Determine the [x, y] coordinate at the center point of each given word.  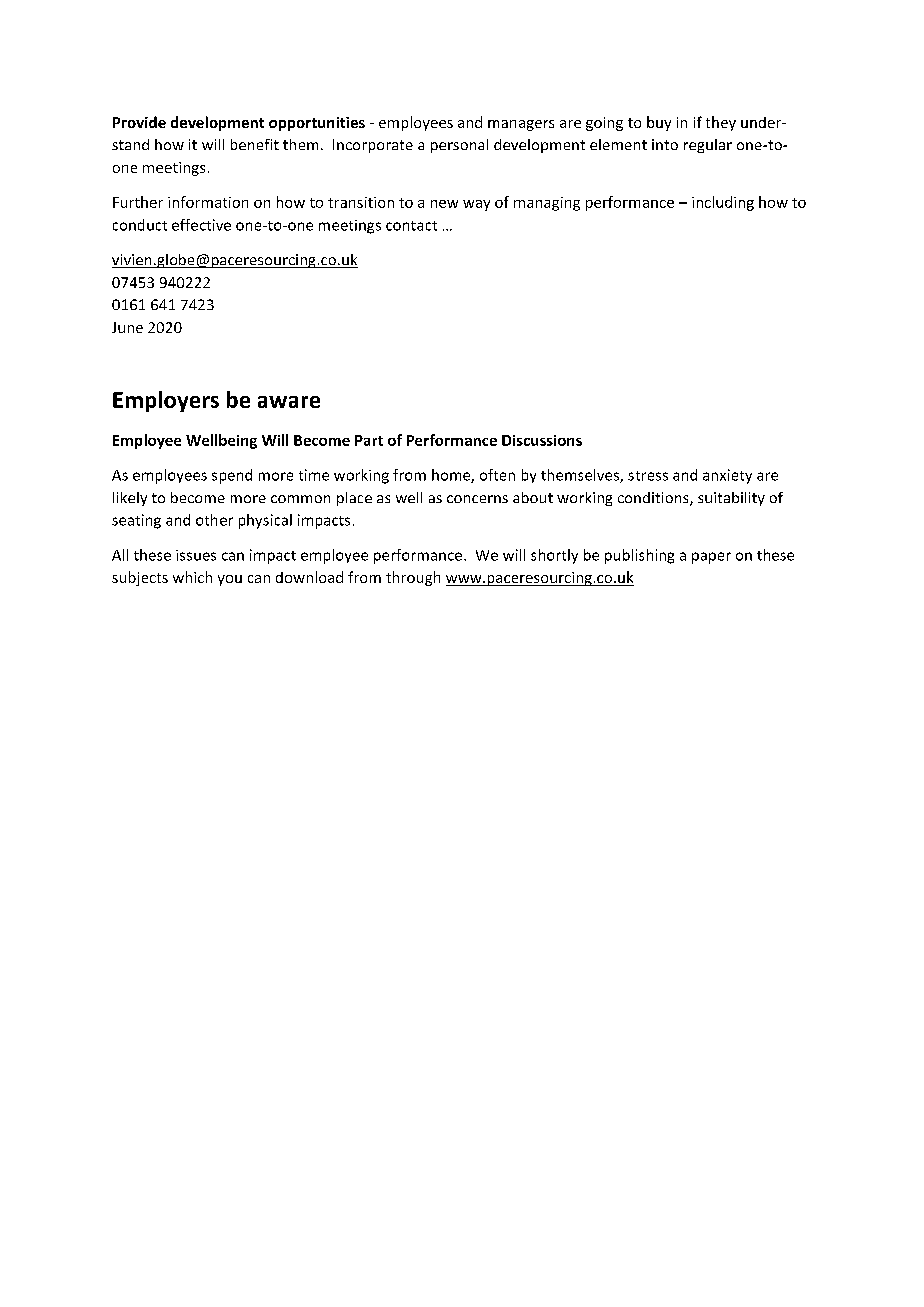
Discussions [542, 440]
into [665, 144]
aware [289, 402]
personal [459, 146]
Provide [139, 122]
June [127, 327]
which [192, 577]
